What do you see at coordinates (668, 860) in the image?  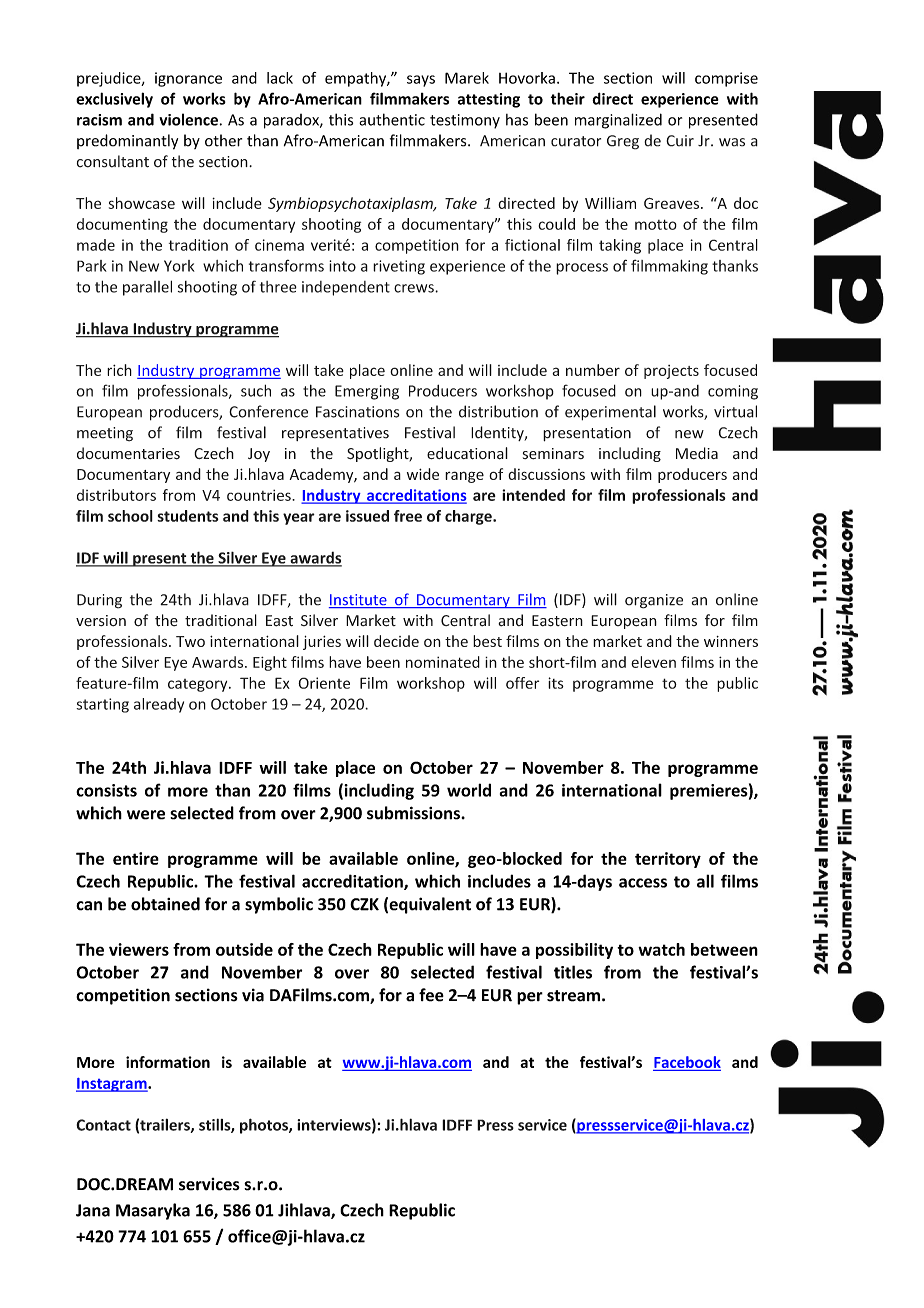 I see `territory` at bounding box center [668, 860].
